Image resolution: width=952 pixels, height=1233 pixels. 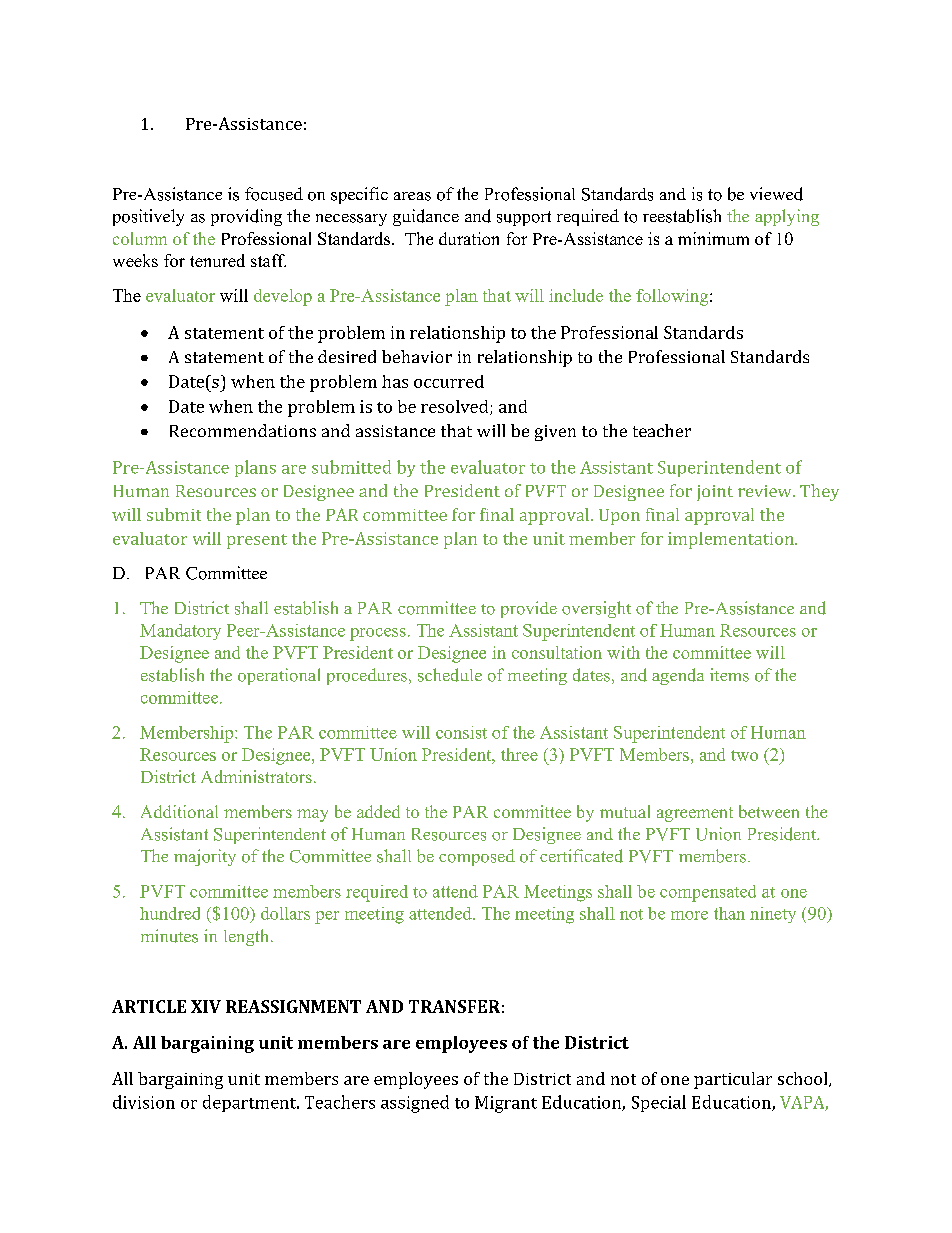 I want to click on given, so click(x=555, y=433).
